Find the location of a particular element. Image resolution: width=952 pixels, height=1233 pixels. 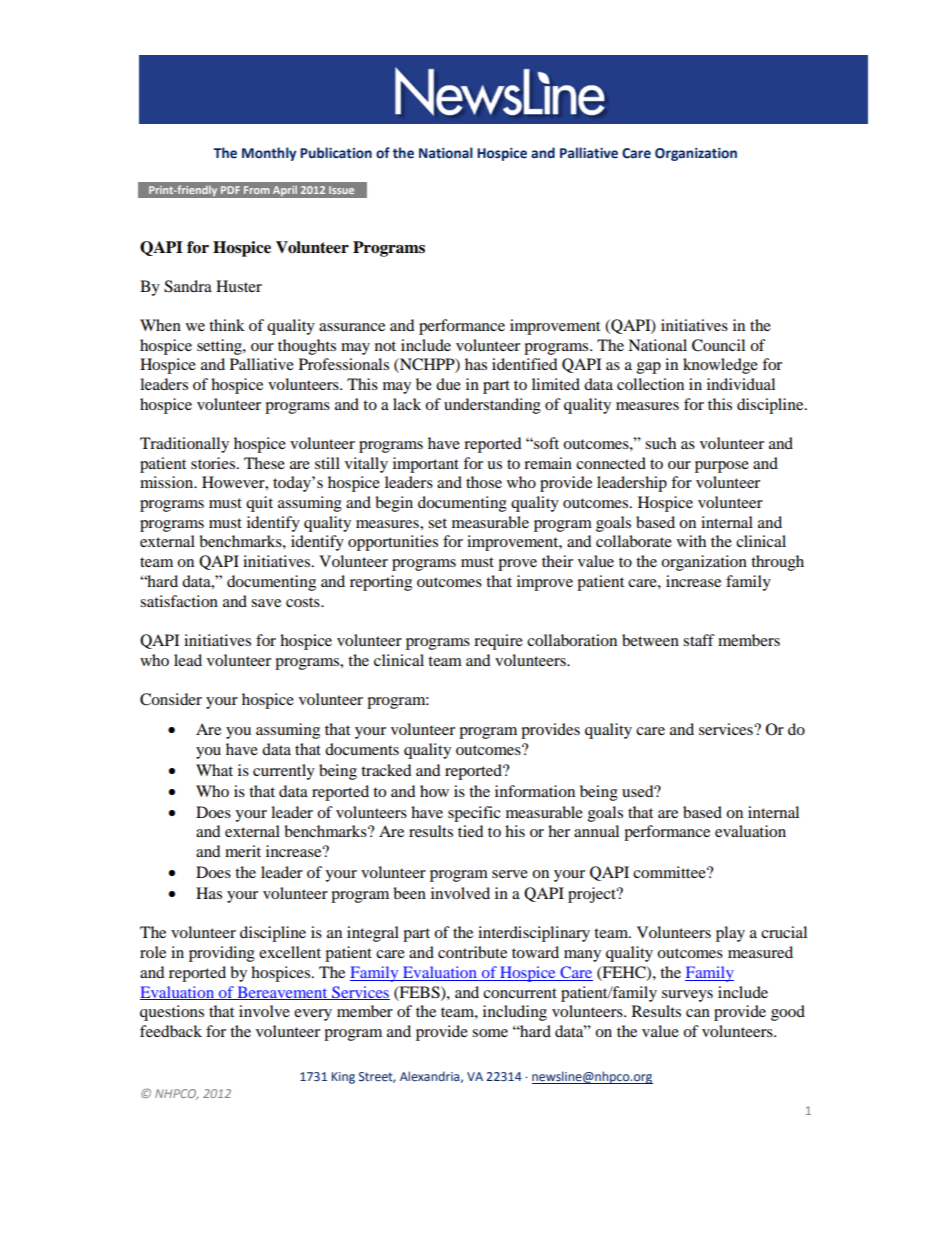

What is located at coordinates (214, 770).
